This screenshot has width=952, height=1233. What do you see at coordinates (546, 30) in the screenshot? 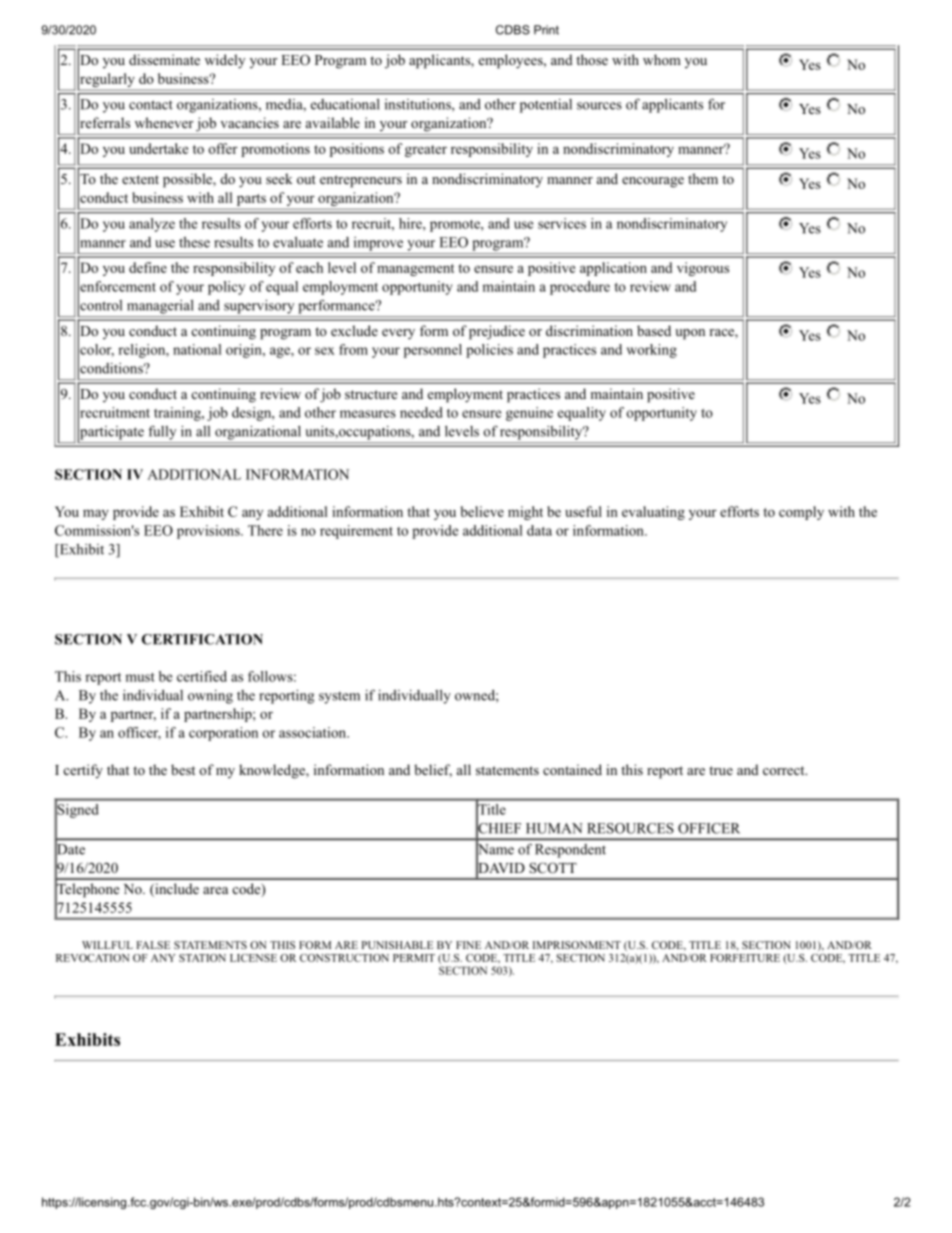
I see `Print` at bounding box center [546, 30].
